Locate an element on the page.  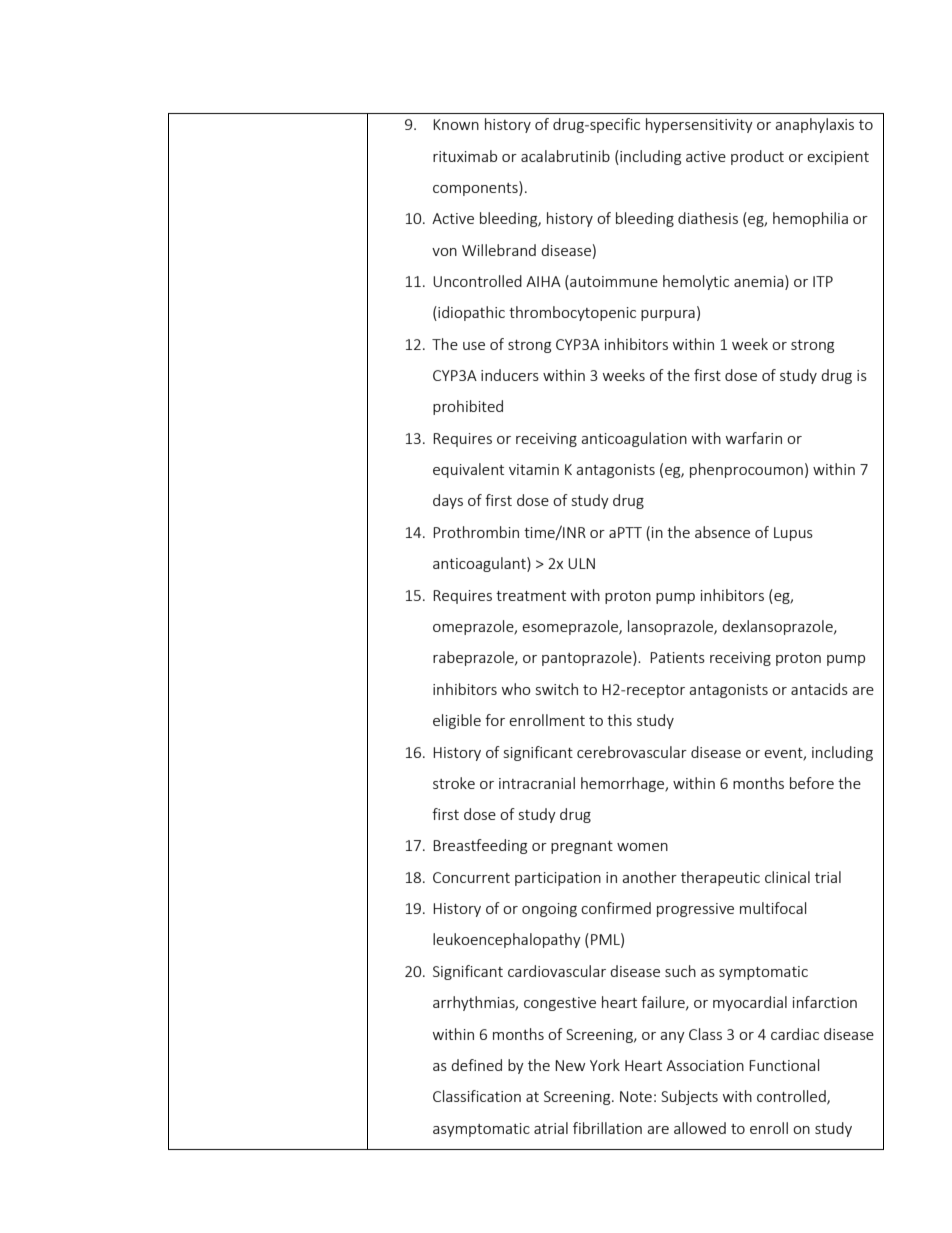
treatment is located at coordinates (531, 596).
